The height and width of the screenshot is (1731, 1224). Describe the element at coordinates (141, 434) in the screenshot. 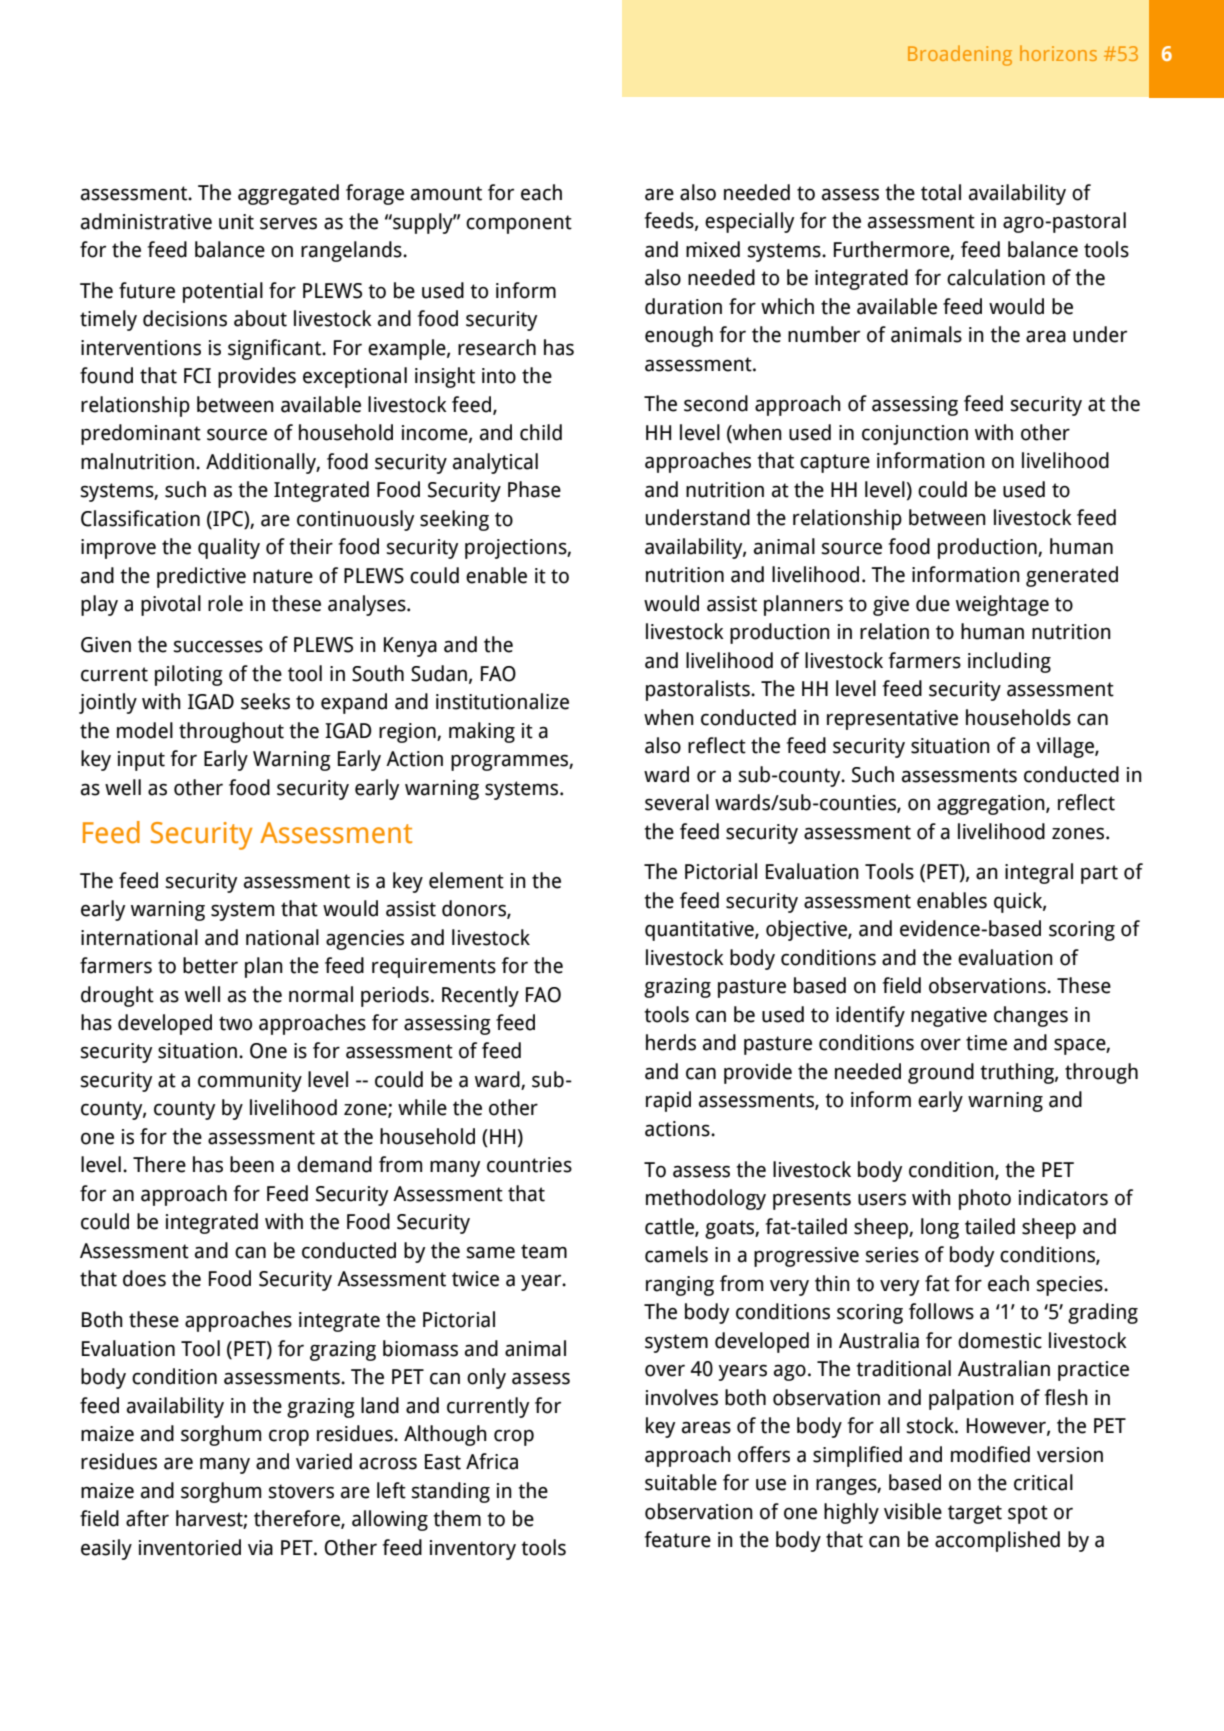

I see `predominant` at that location.
